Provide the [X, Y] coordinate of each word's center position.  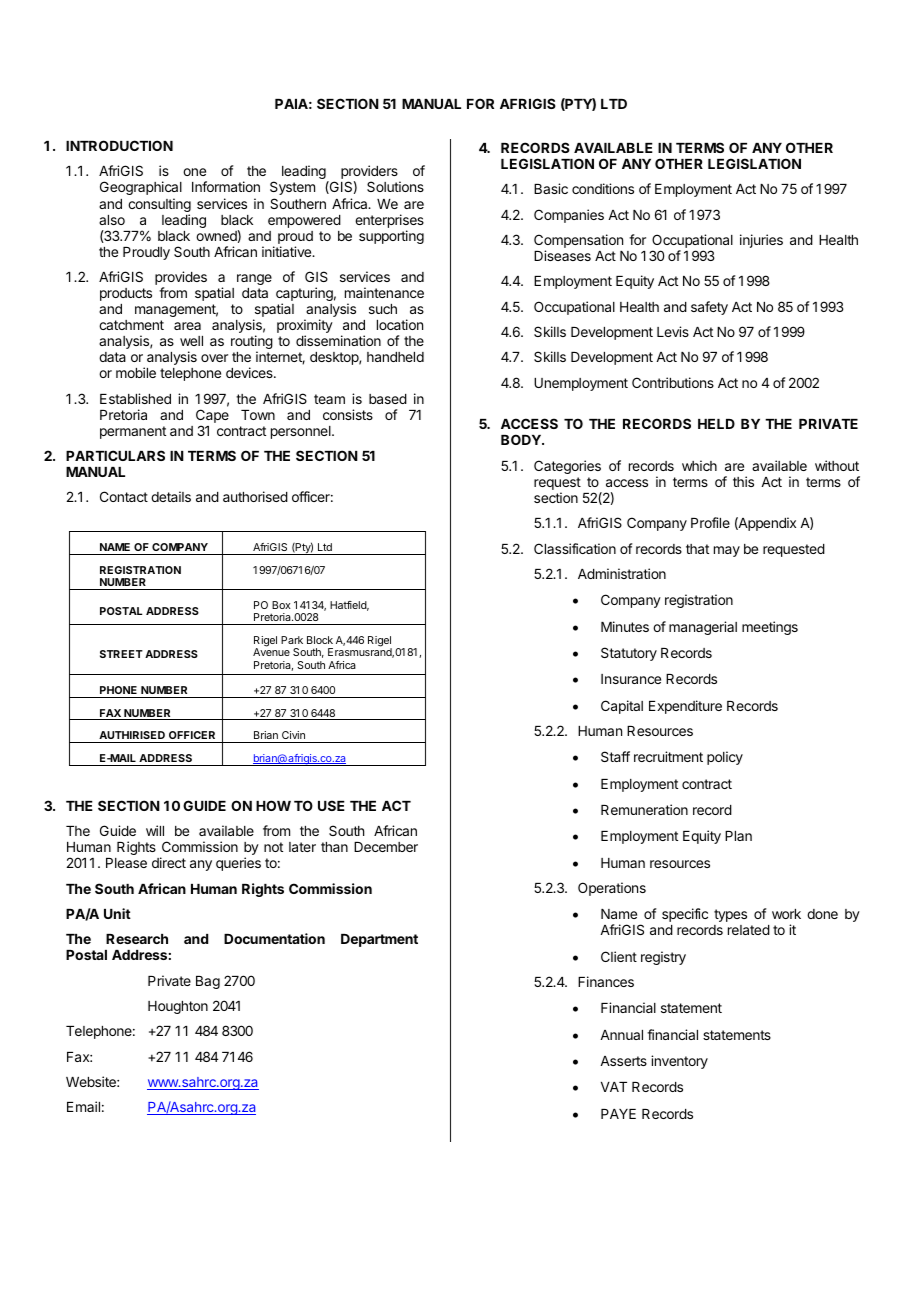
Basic [551, 188]
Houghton [178, 1007]
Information [226, 186]
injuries [761, 241]
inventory [679, 1062]
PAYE [618, 1114]
